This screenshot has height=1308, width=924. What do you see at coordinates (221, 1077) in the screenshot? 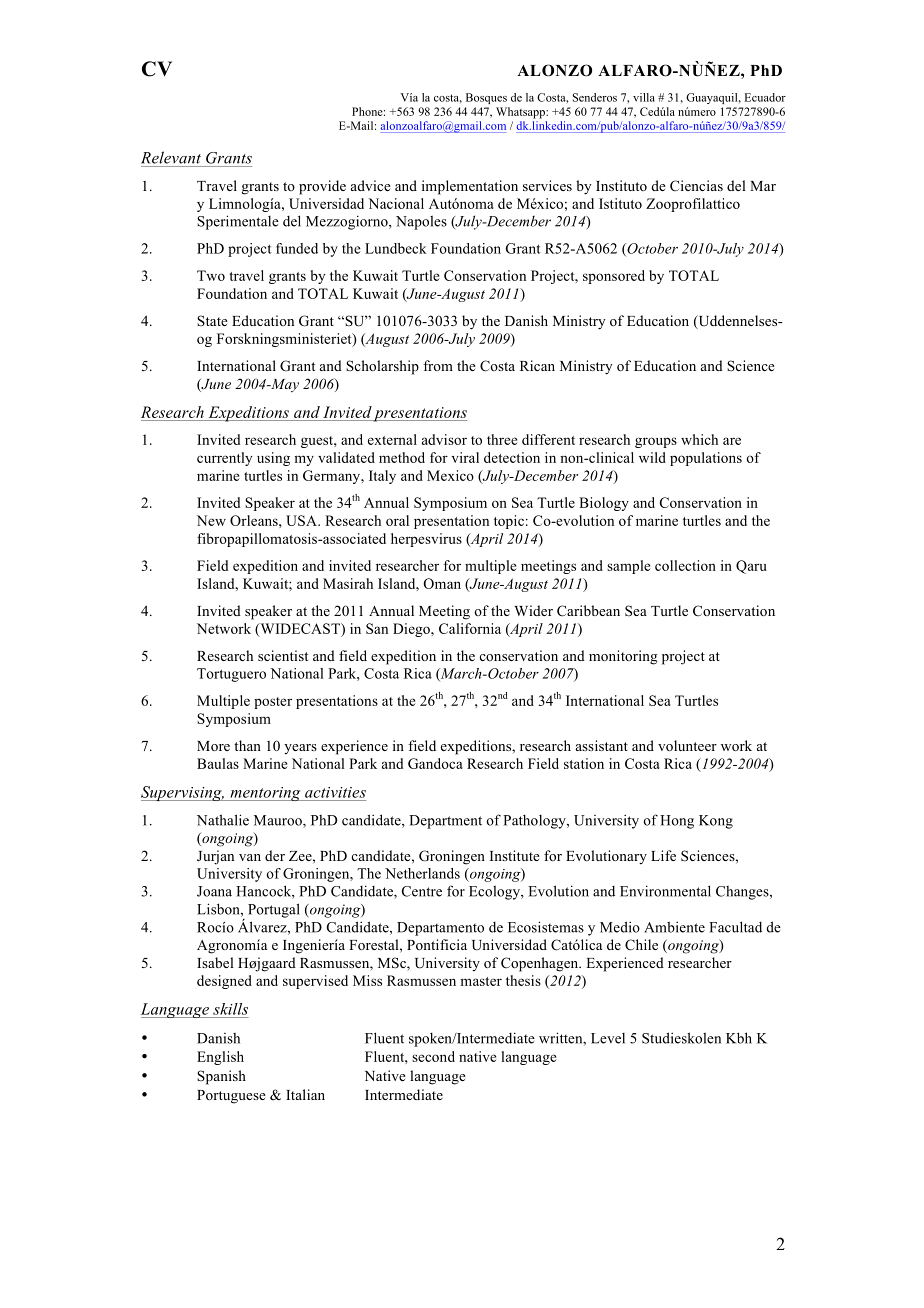
I see `Spanish` at bounding box center [221, 1077].
